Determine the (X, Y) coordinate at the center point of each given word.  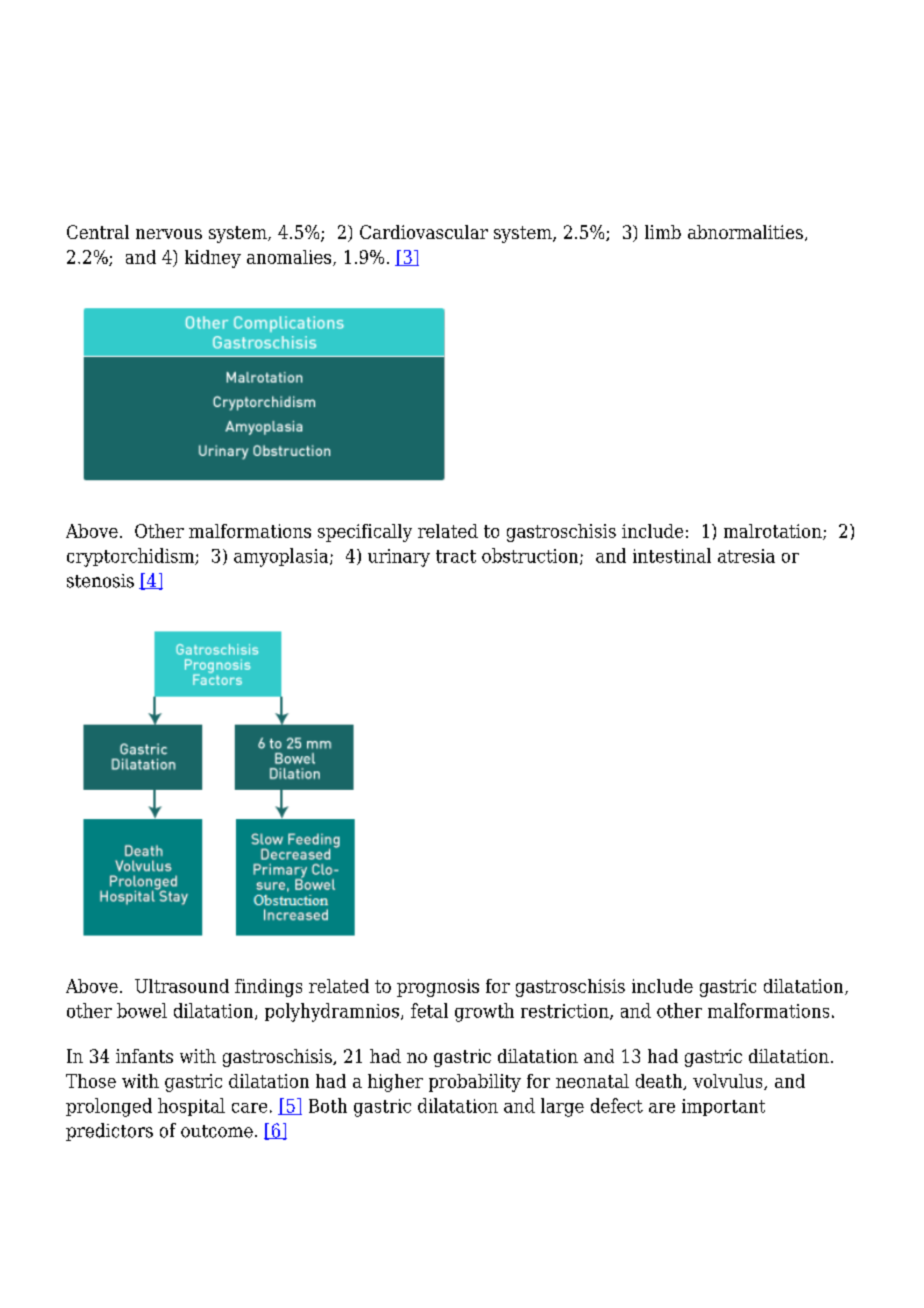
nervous (169, 234)
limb (663, 232)
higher (395, 1083)
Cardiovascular (424, 232)
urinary (399, 558)
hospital (191, 1107)
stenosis (100, 581)
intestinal (672, 555)
